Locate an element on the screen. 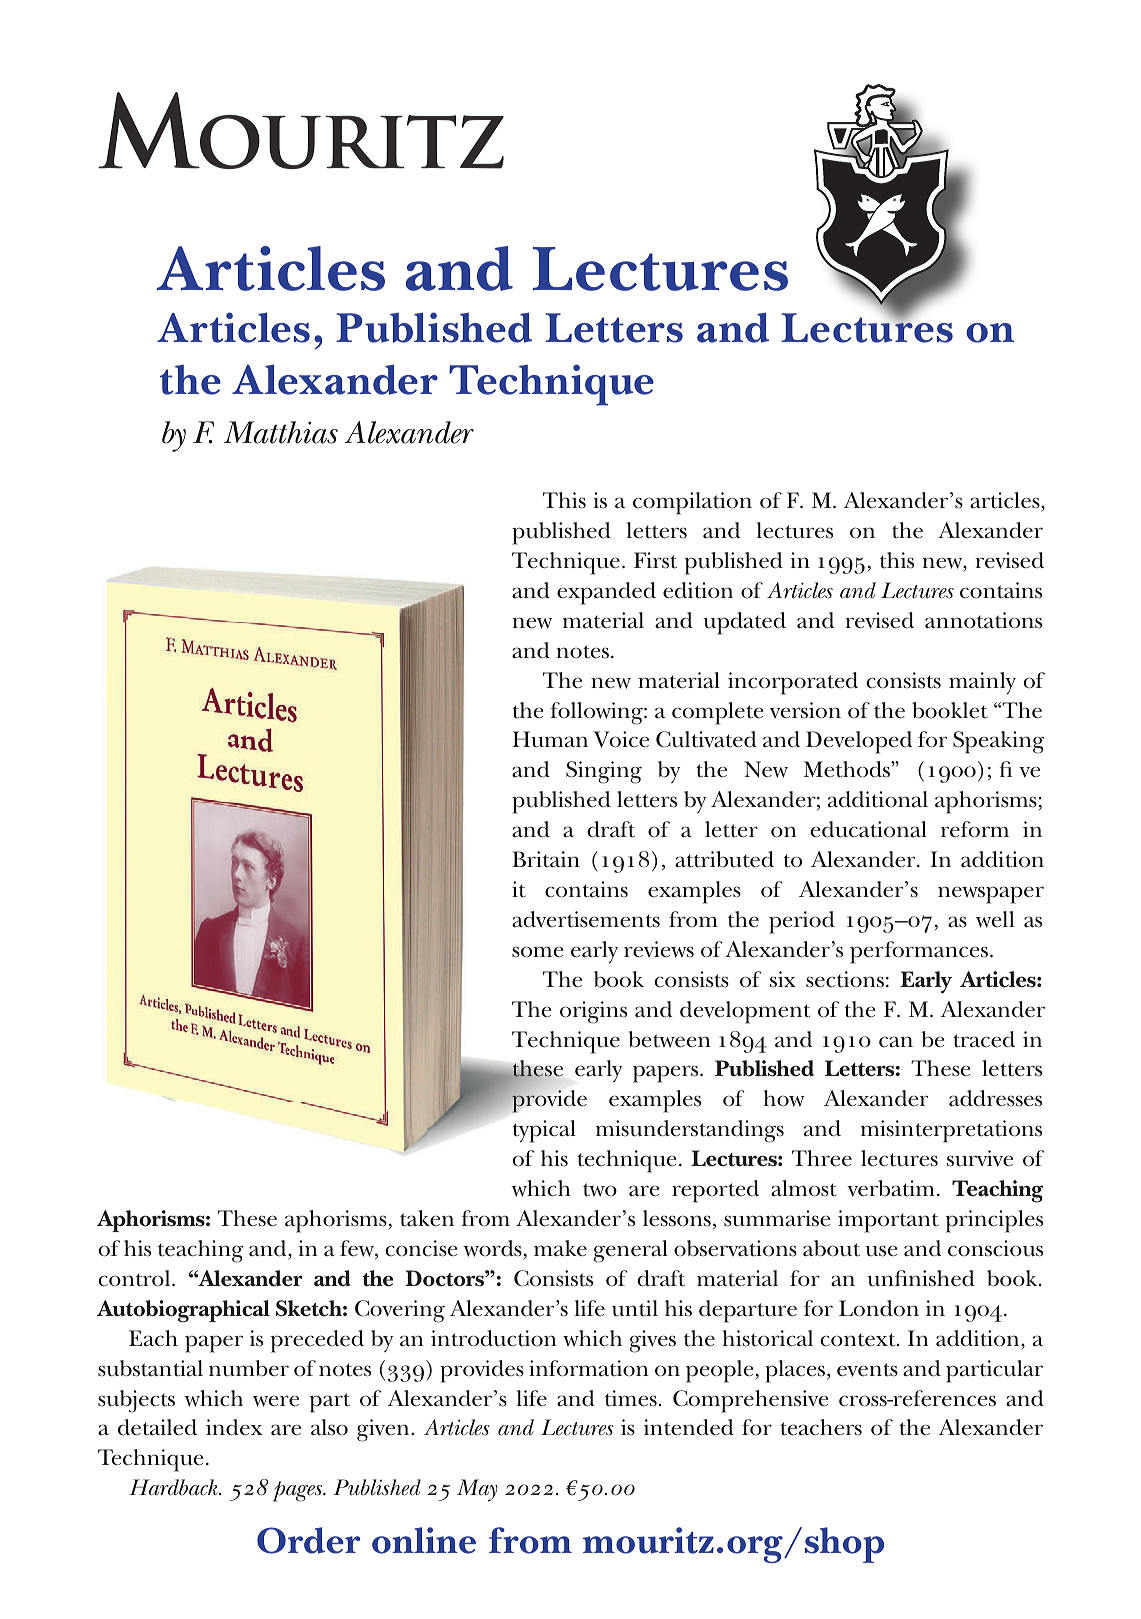 Image resolution: width=1141 pixels, height=1619 pixels. Matthias is located at coordinates (281, 432).
